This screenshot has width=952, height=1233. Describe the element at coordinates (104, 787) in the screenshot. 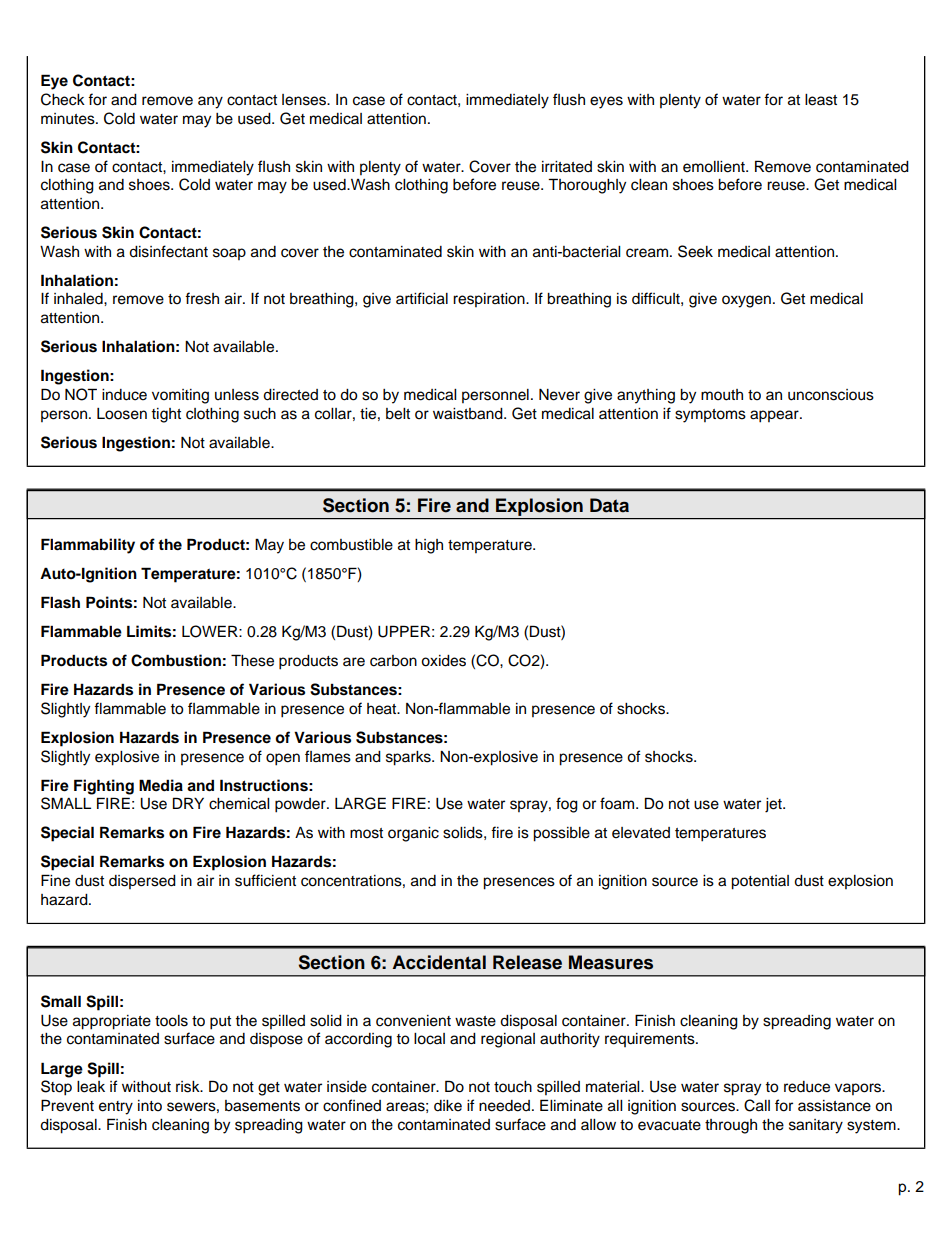

I see `Fighting` at that location.
